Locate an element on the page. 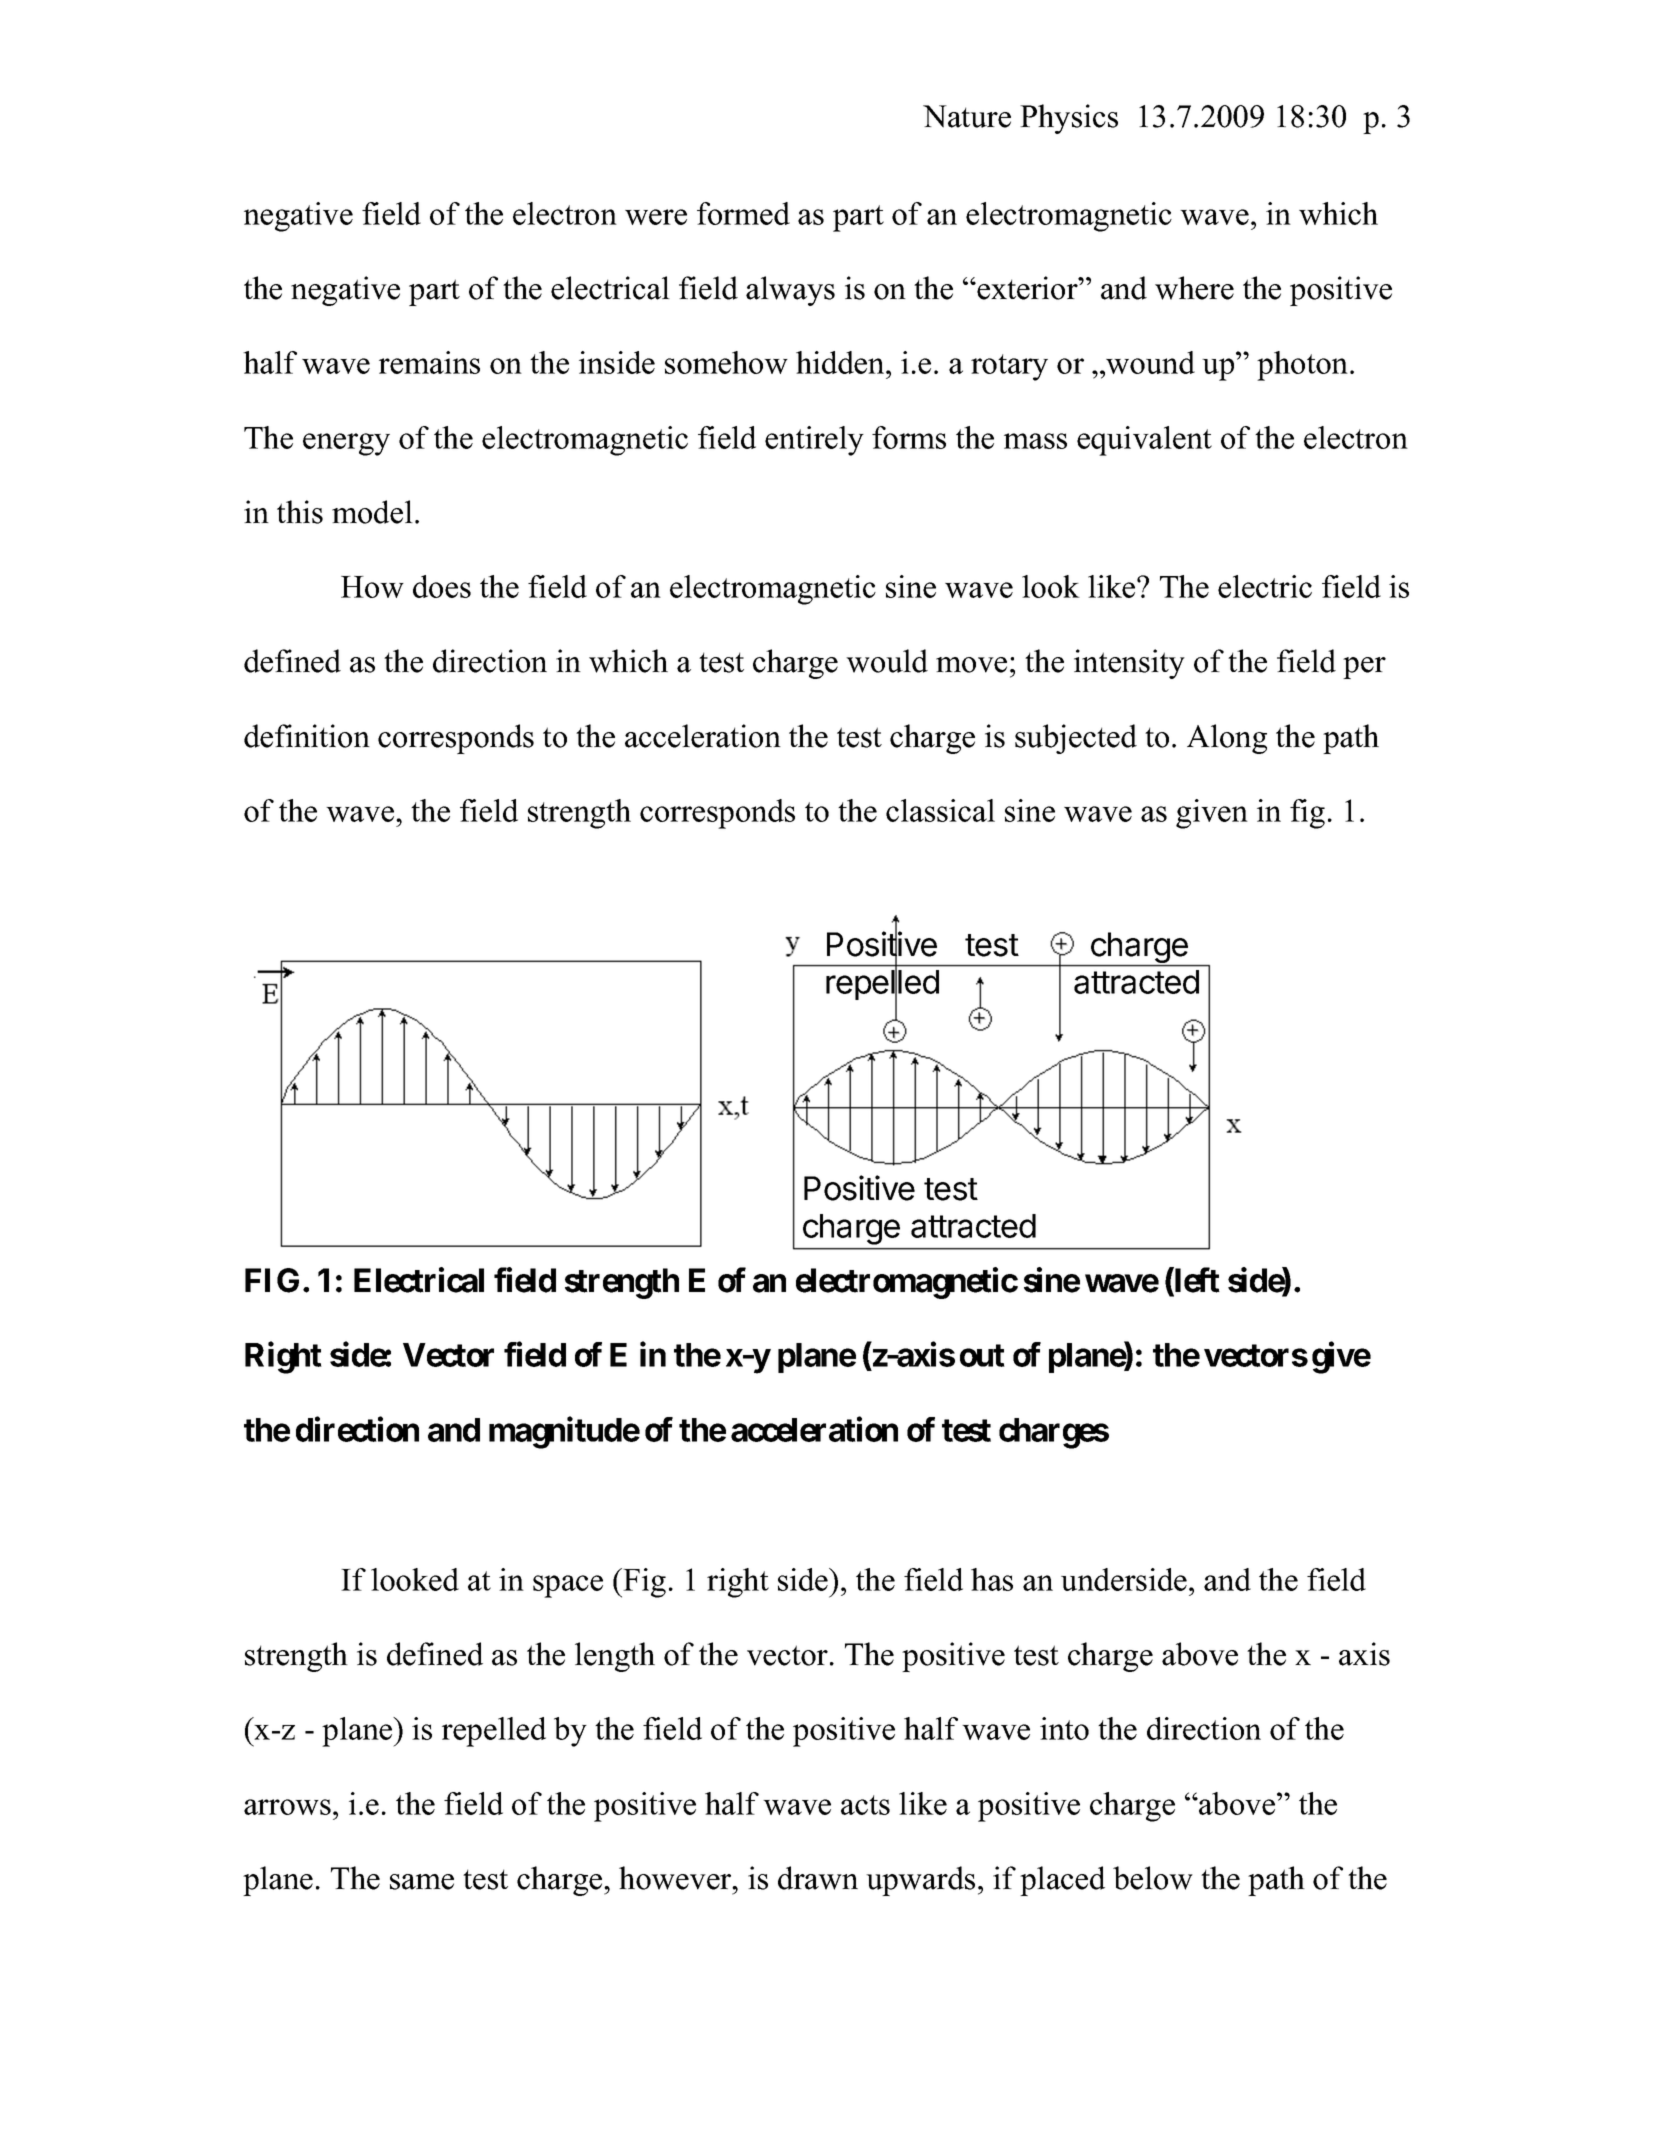 Image resolution: width=1656 pixels, height=2142 pixels. would is located at coordinates (887, 661).
